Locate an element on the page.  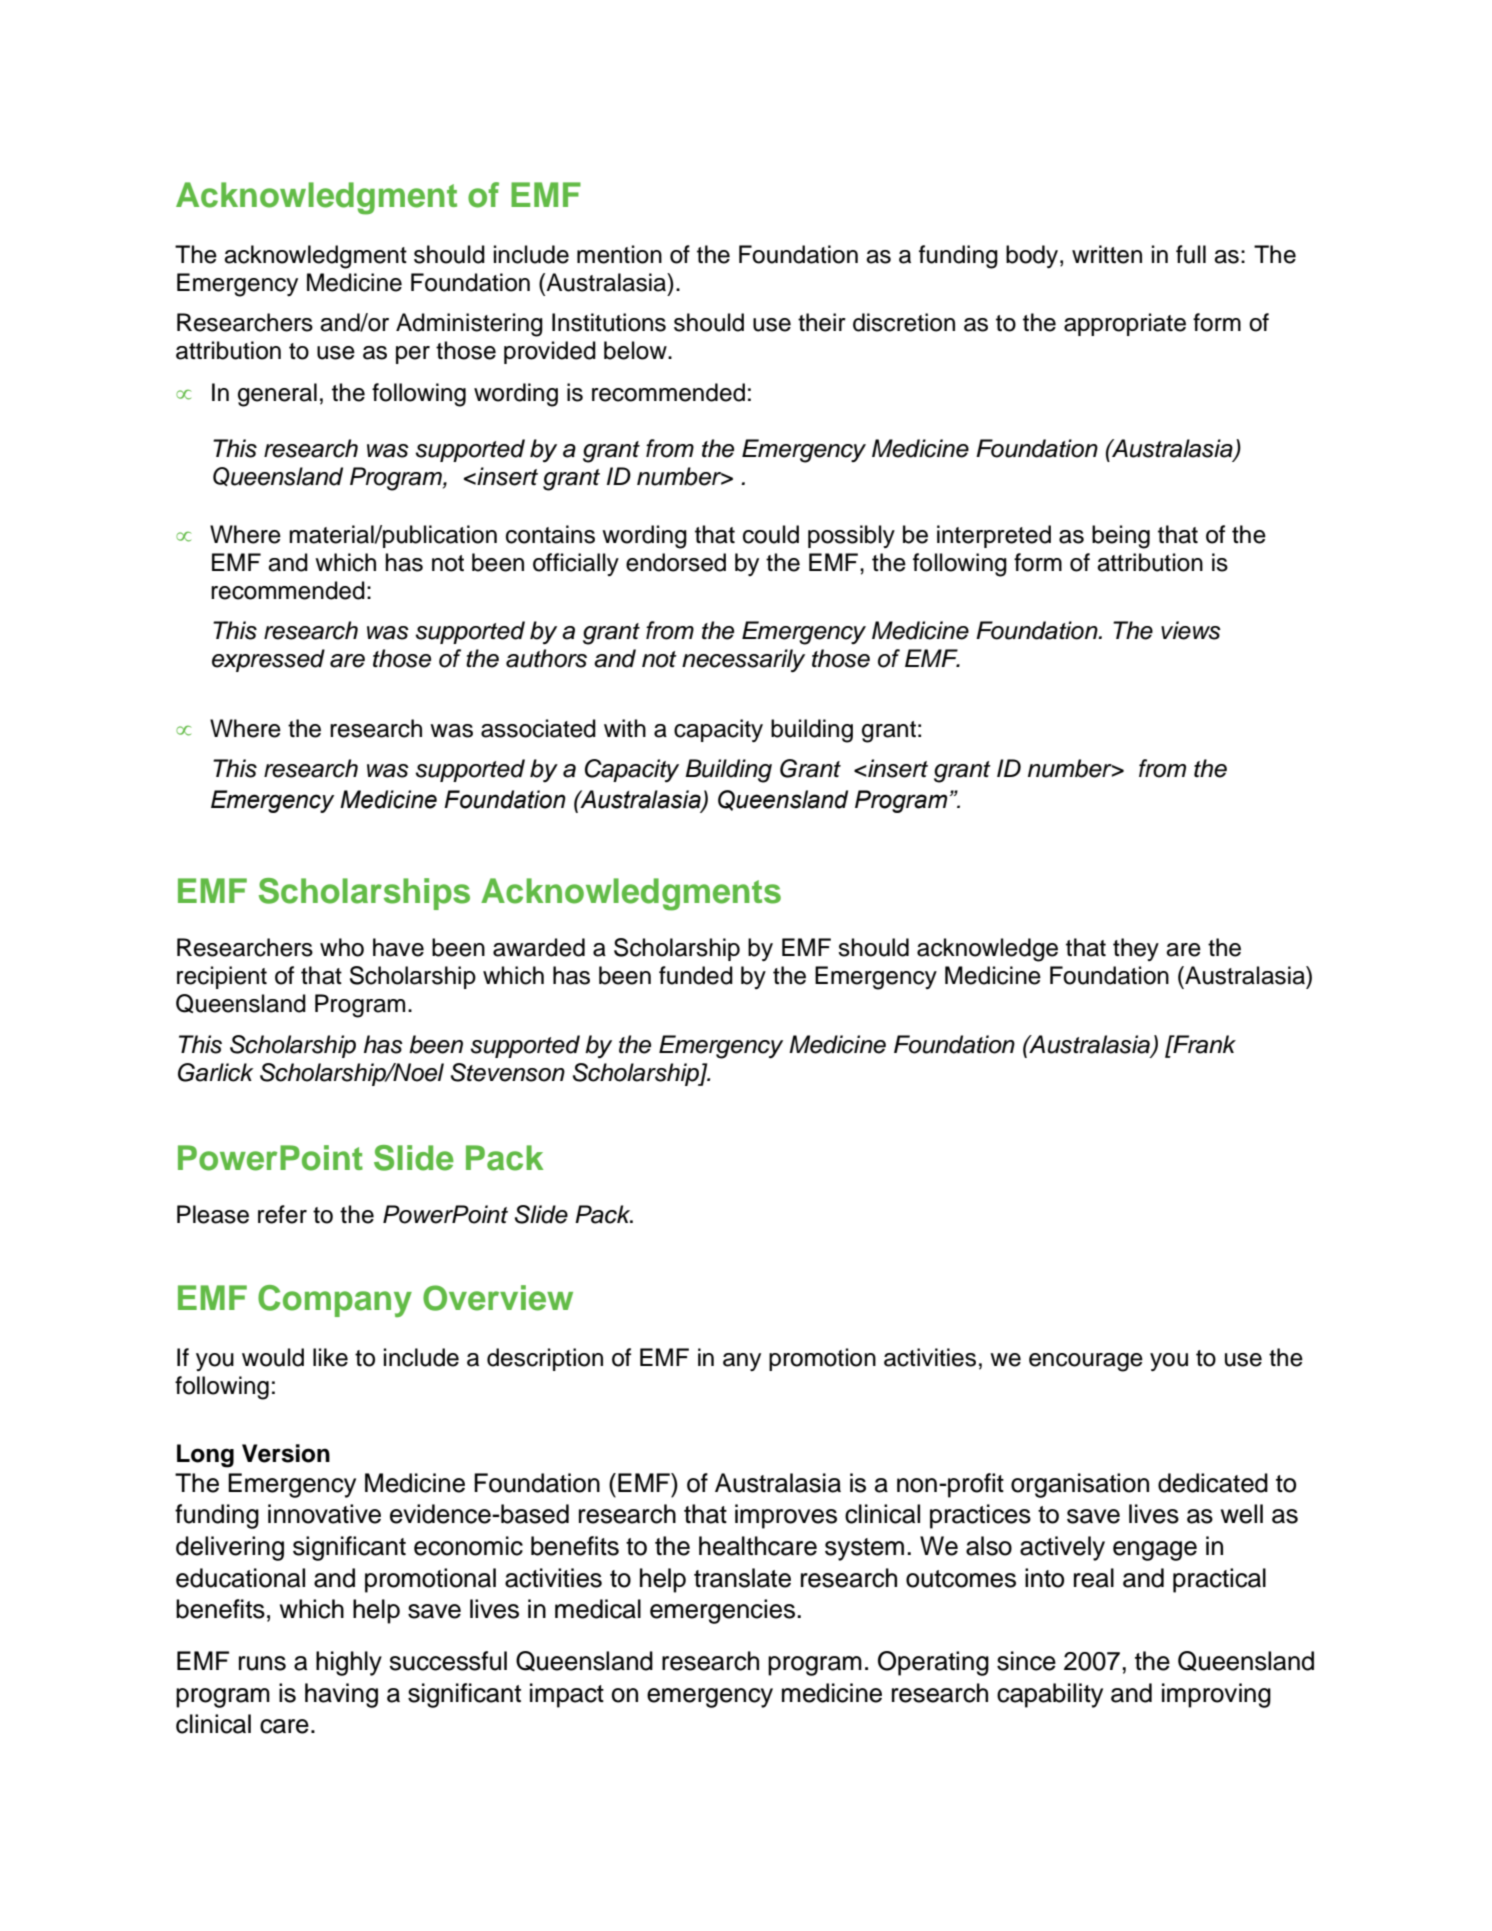
funded is located at coordinates (696, 975).
